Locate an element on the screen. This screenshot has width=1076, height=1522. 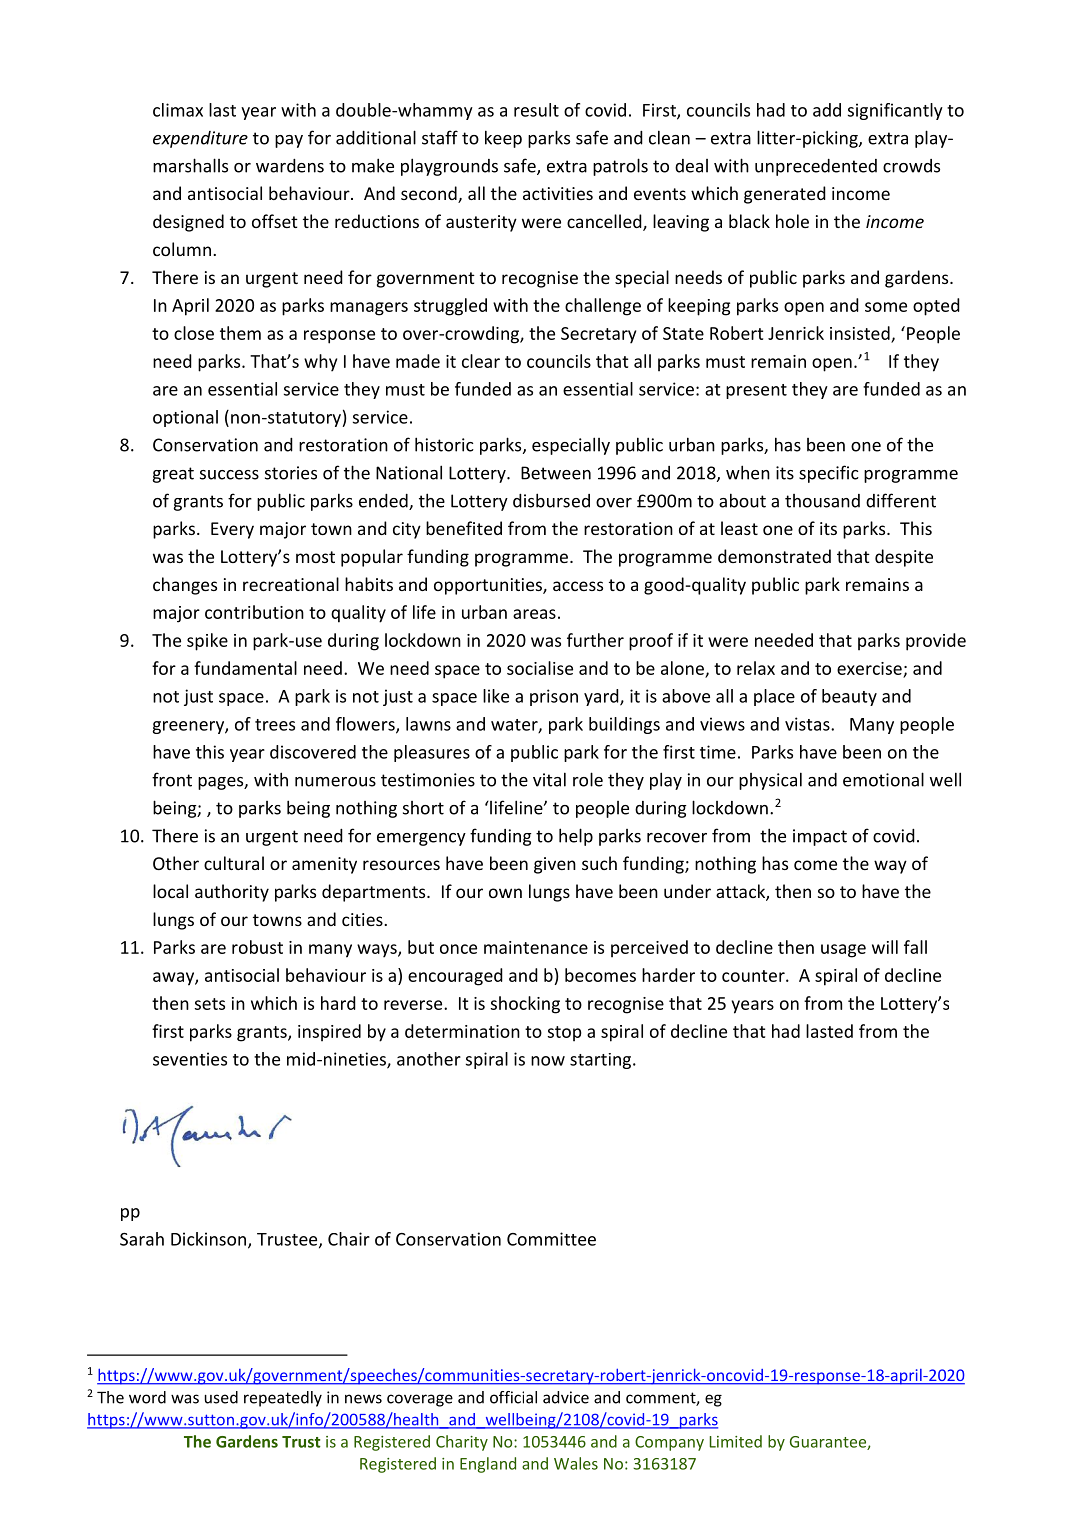
front is located at coordinates (172, 779).
